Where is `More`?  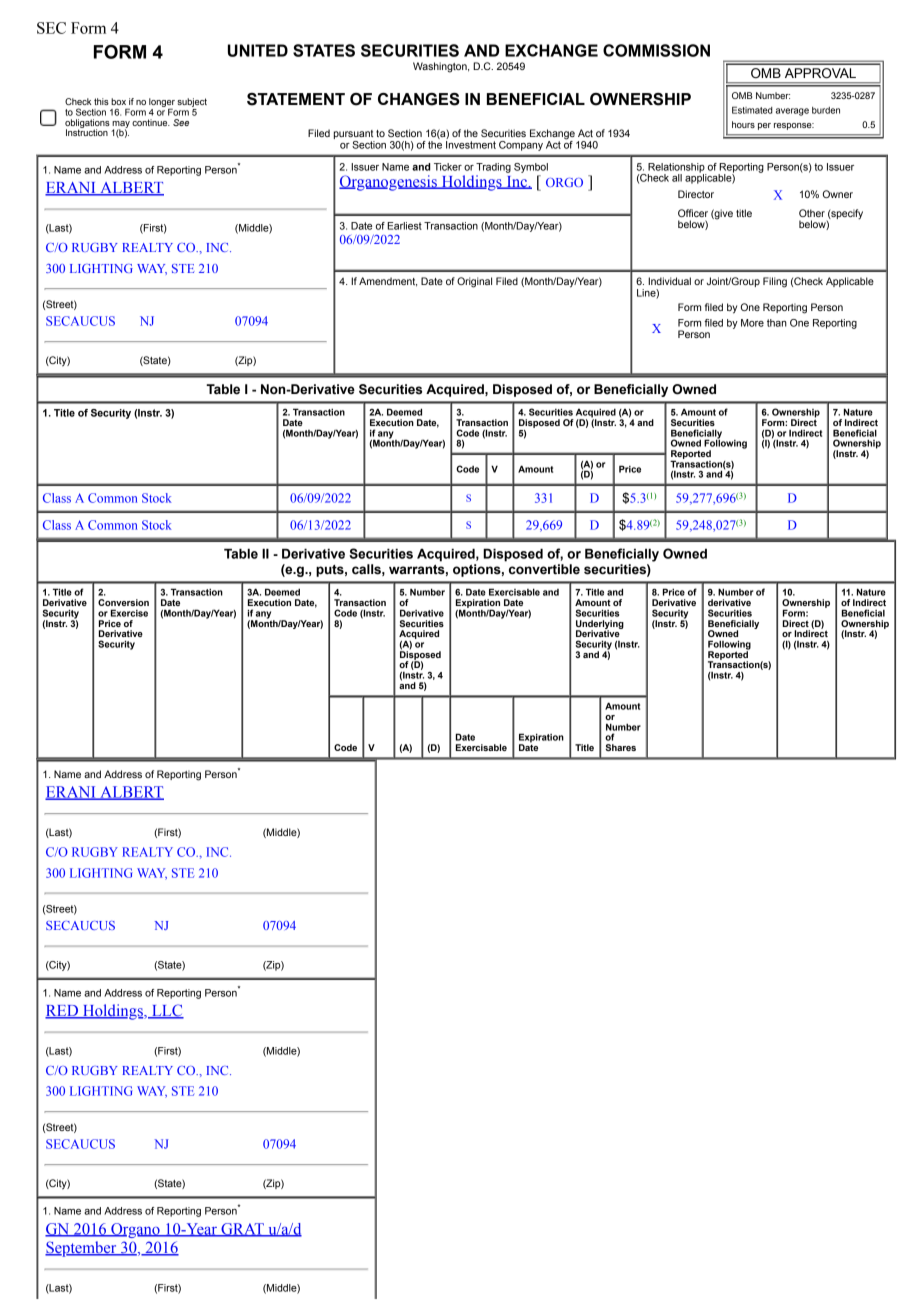
More is located at coordinates (752, 323).
